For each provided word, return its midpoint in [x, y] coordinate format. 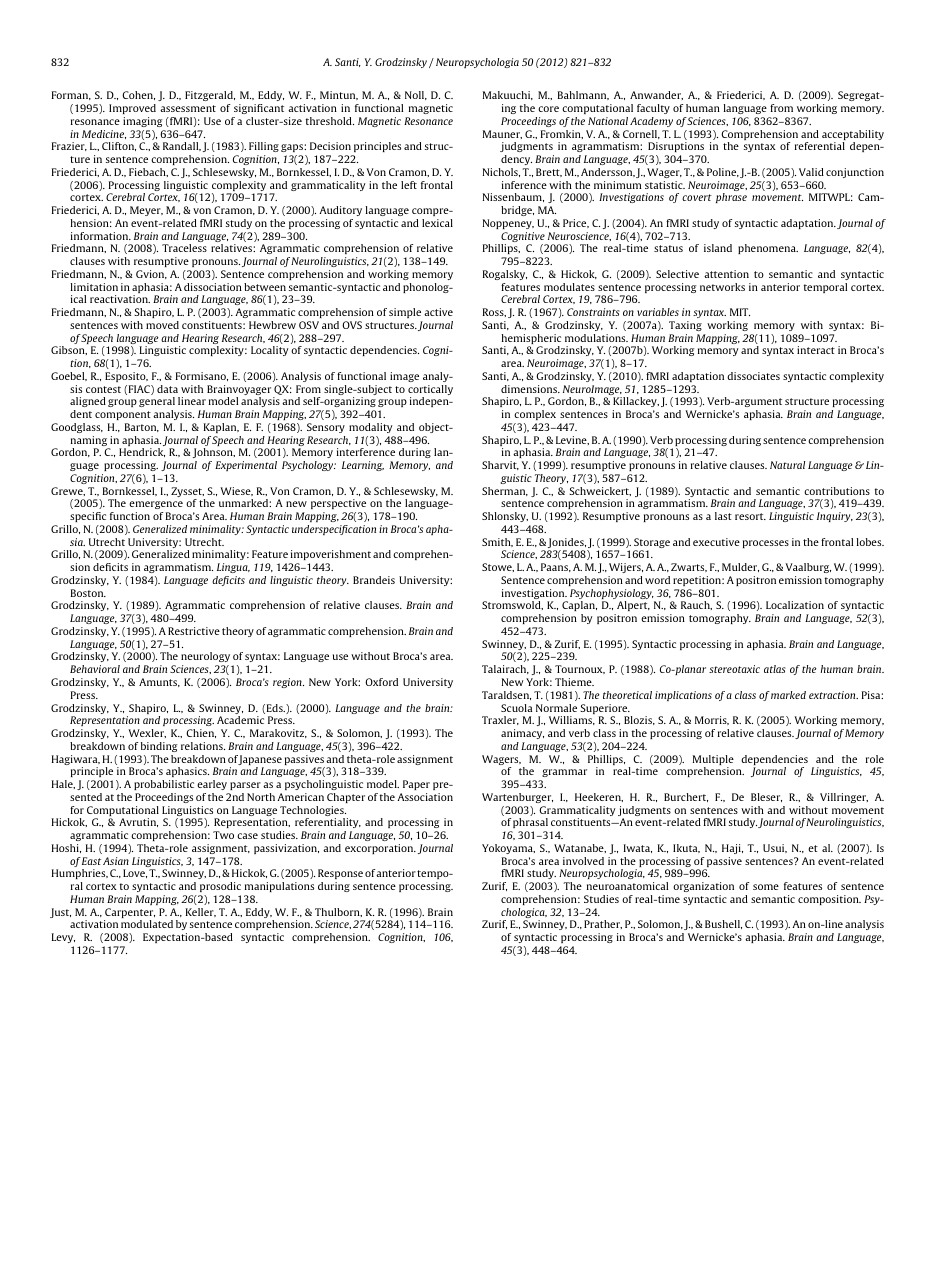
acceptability [853, 136]
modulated [147, 924]
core [548, 109]
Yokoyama [508, 849]
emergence [156, 507]
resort [750, 516]
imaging [142, 122]
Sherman [505, 491]
